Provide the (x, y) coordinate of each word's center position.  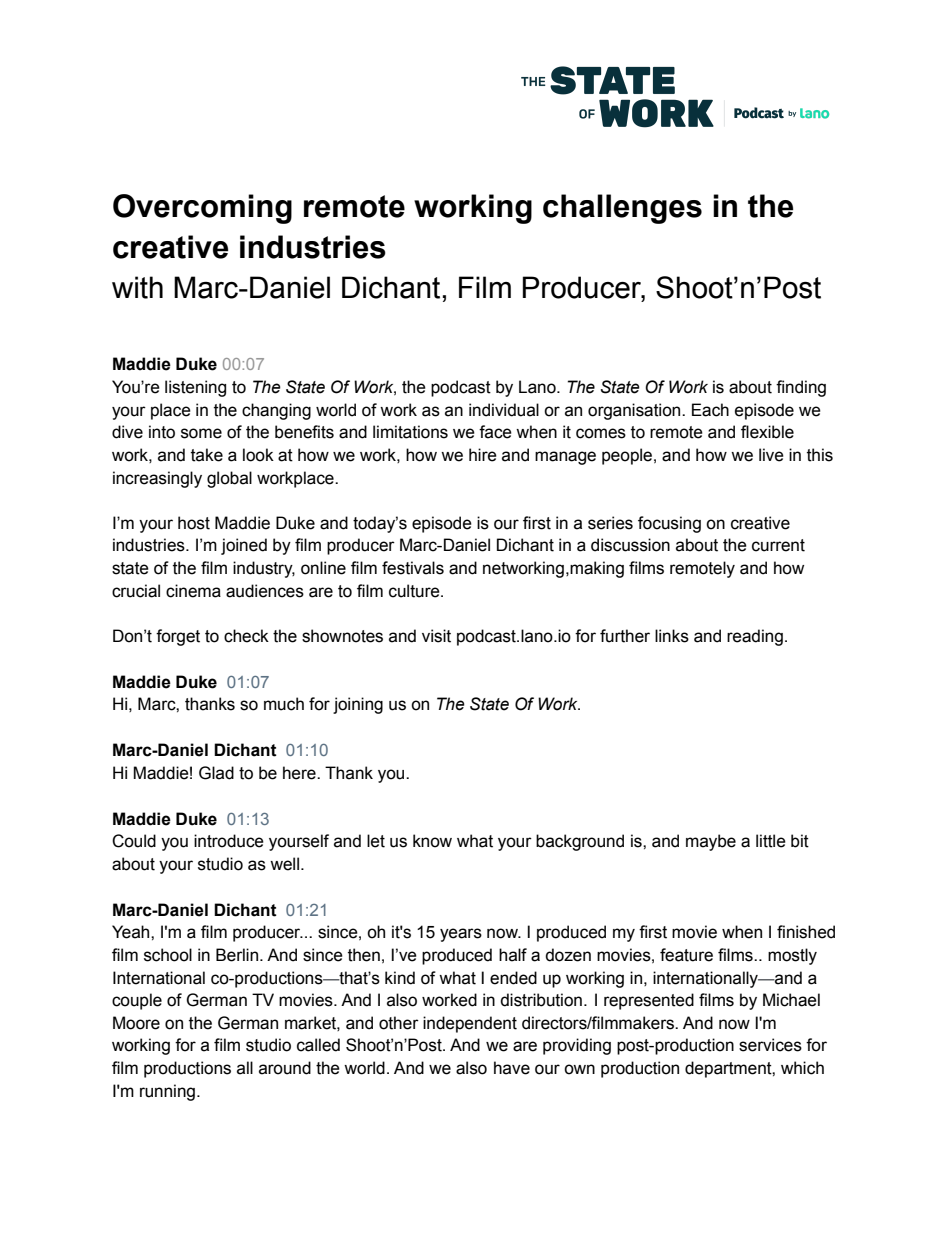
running (167, 1092)
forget (178, 637)
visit (436, 636)
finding (801, 388)
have (512, 1068)
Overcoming (202, 209)
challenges (622, 209)
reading (755, 637)
